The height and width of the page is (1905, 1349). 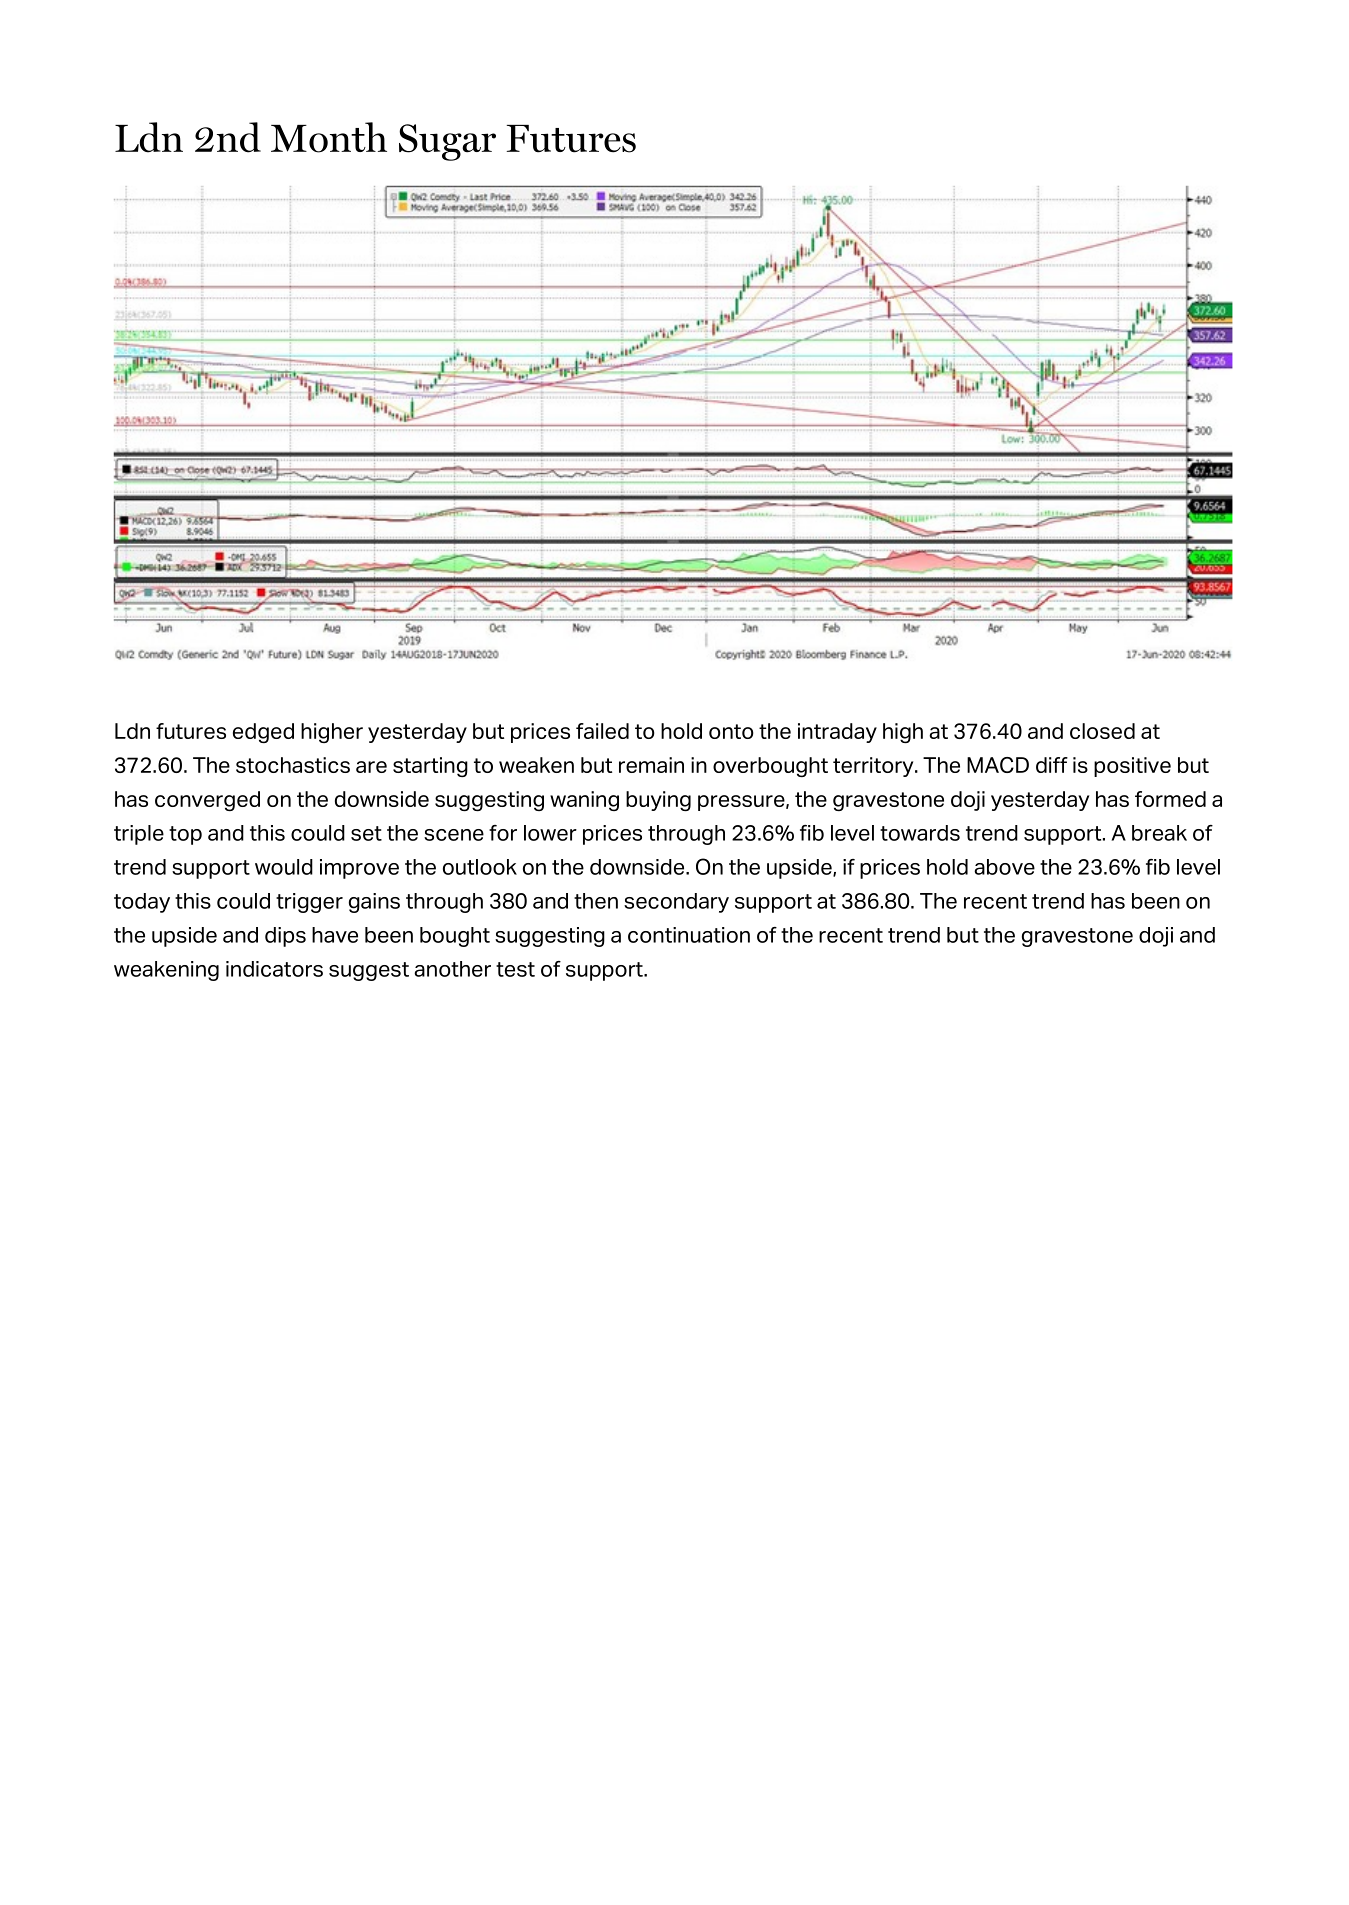 I want to click on converged, so click(x=207, y=801).
